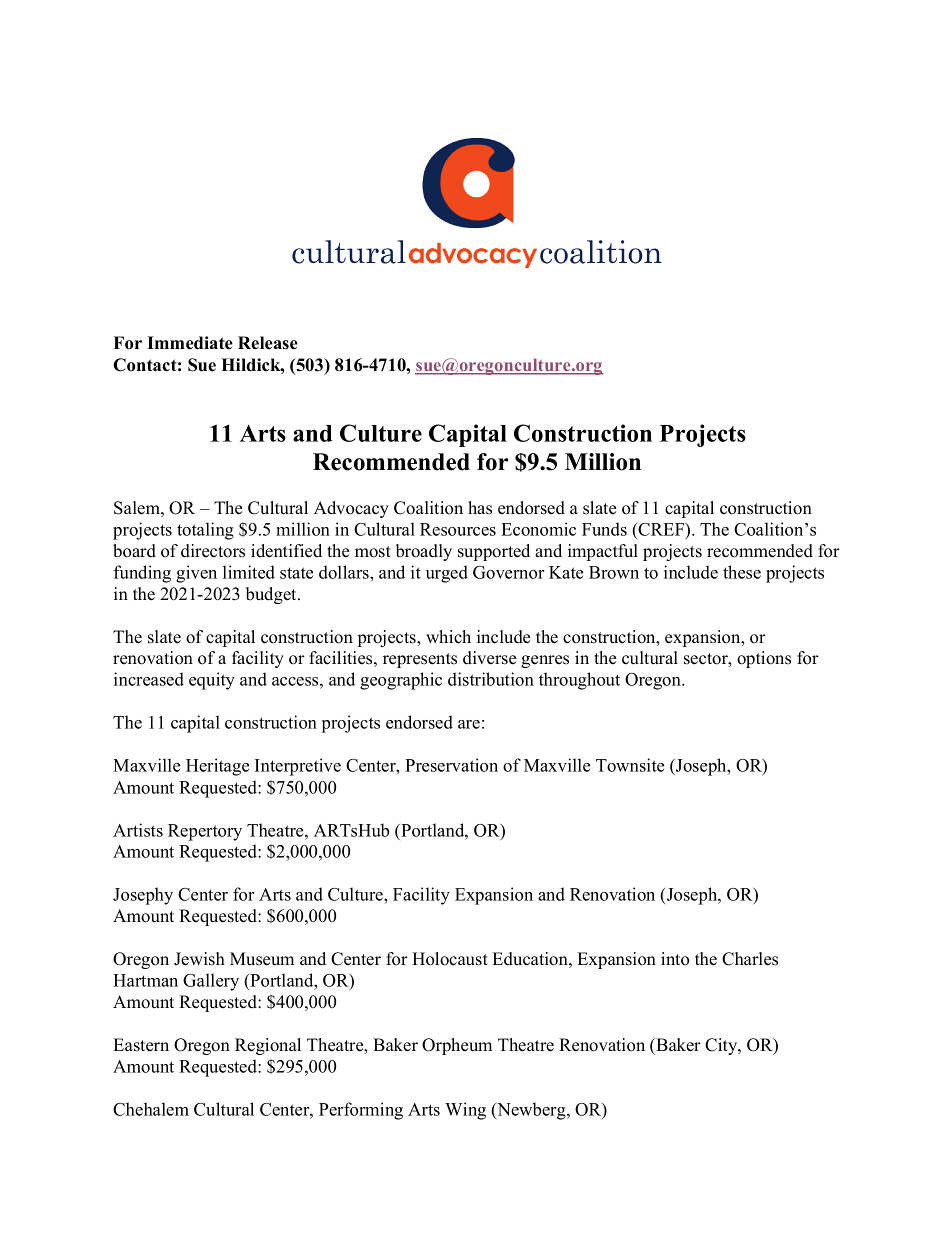 This screenshot has width=952, height=1233. Describe the element at coordinates (217, 767) in the screenshot. I see `Heritage` at that location.
